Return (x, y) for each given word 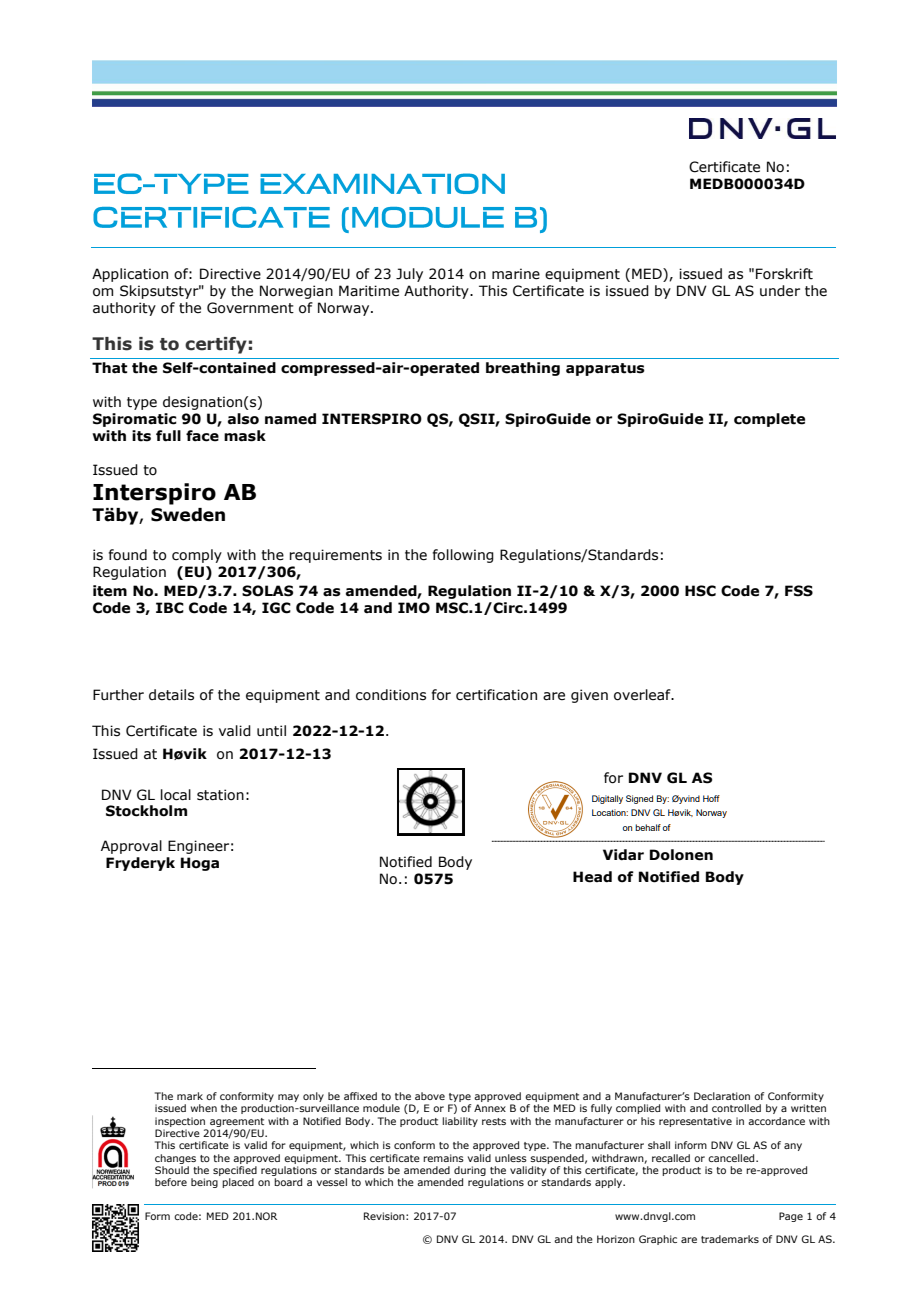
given (589, 696)
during (470, 1171)
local (176, 795)
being (204, 1183)
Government (250, 308)
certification (496, 695)
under (780, 291)
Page (791, 1217)
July (409, 275)
